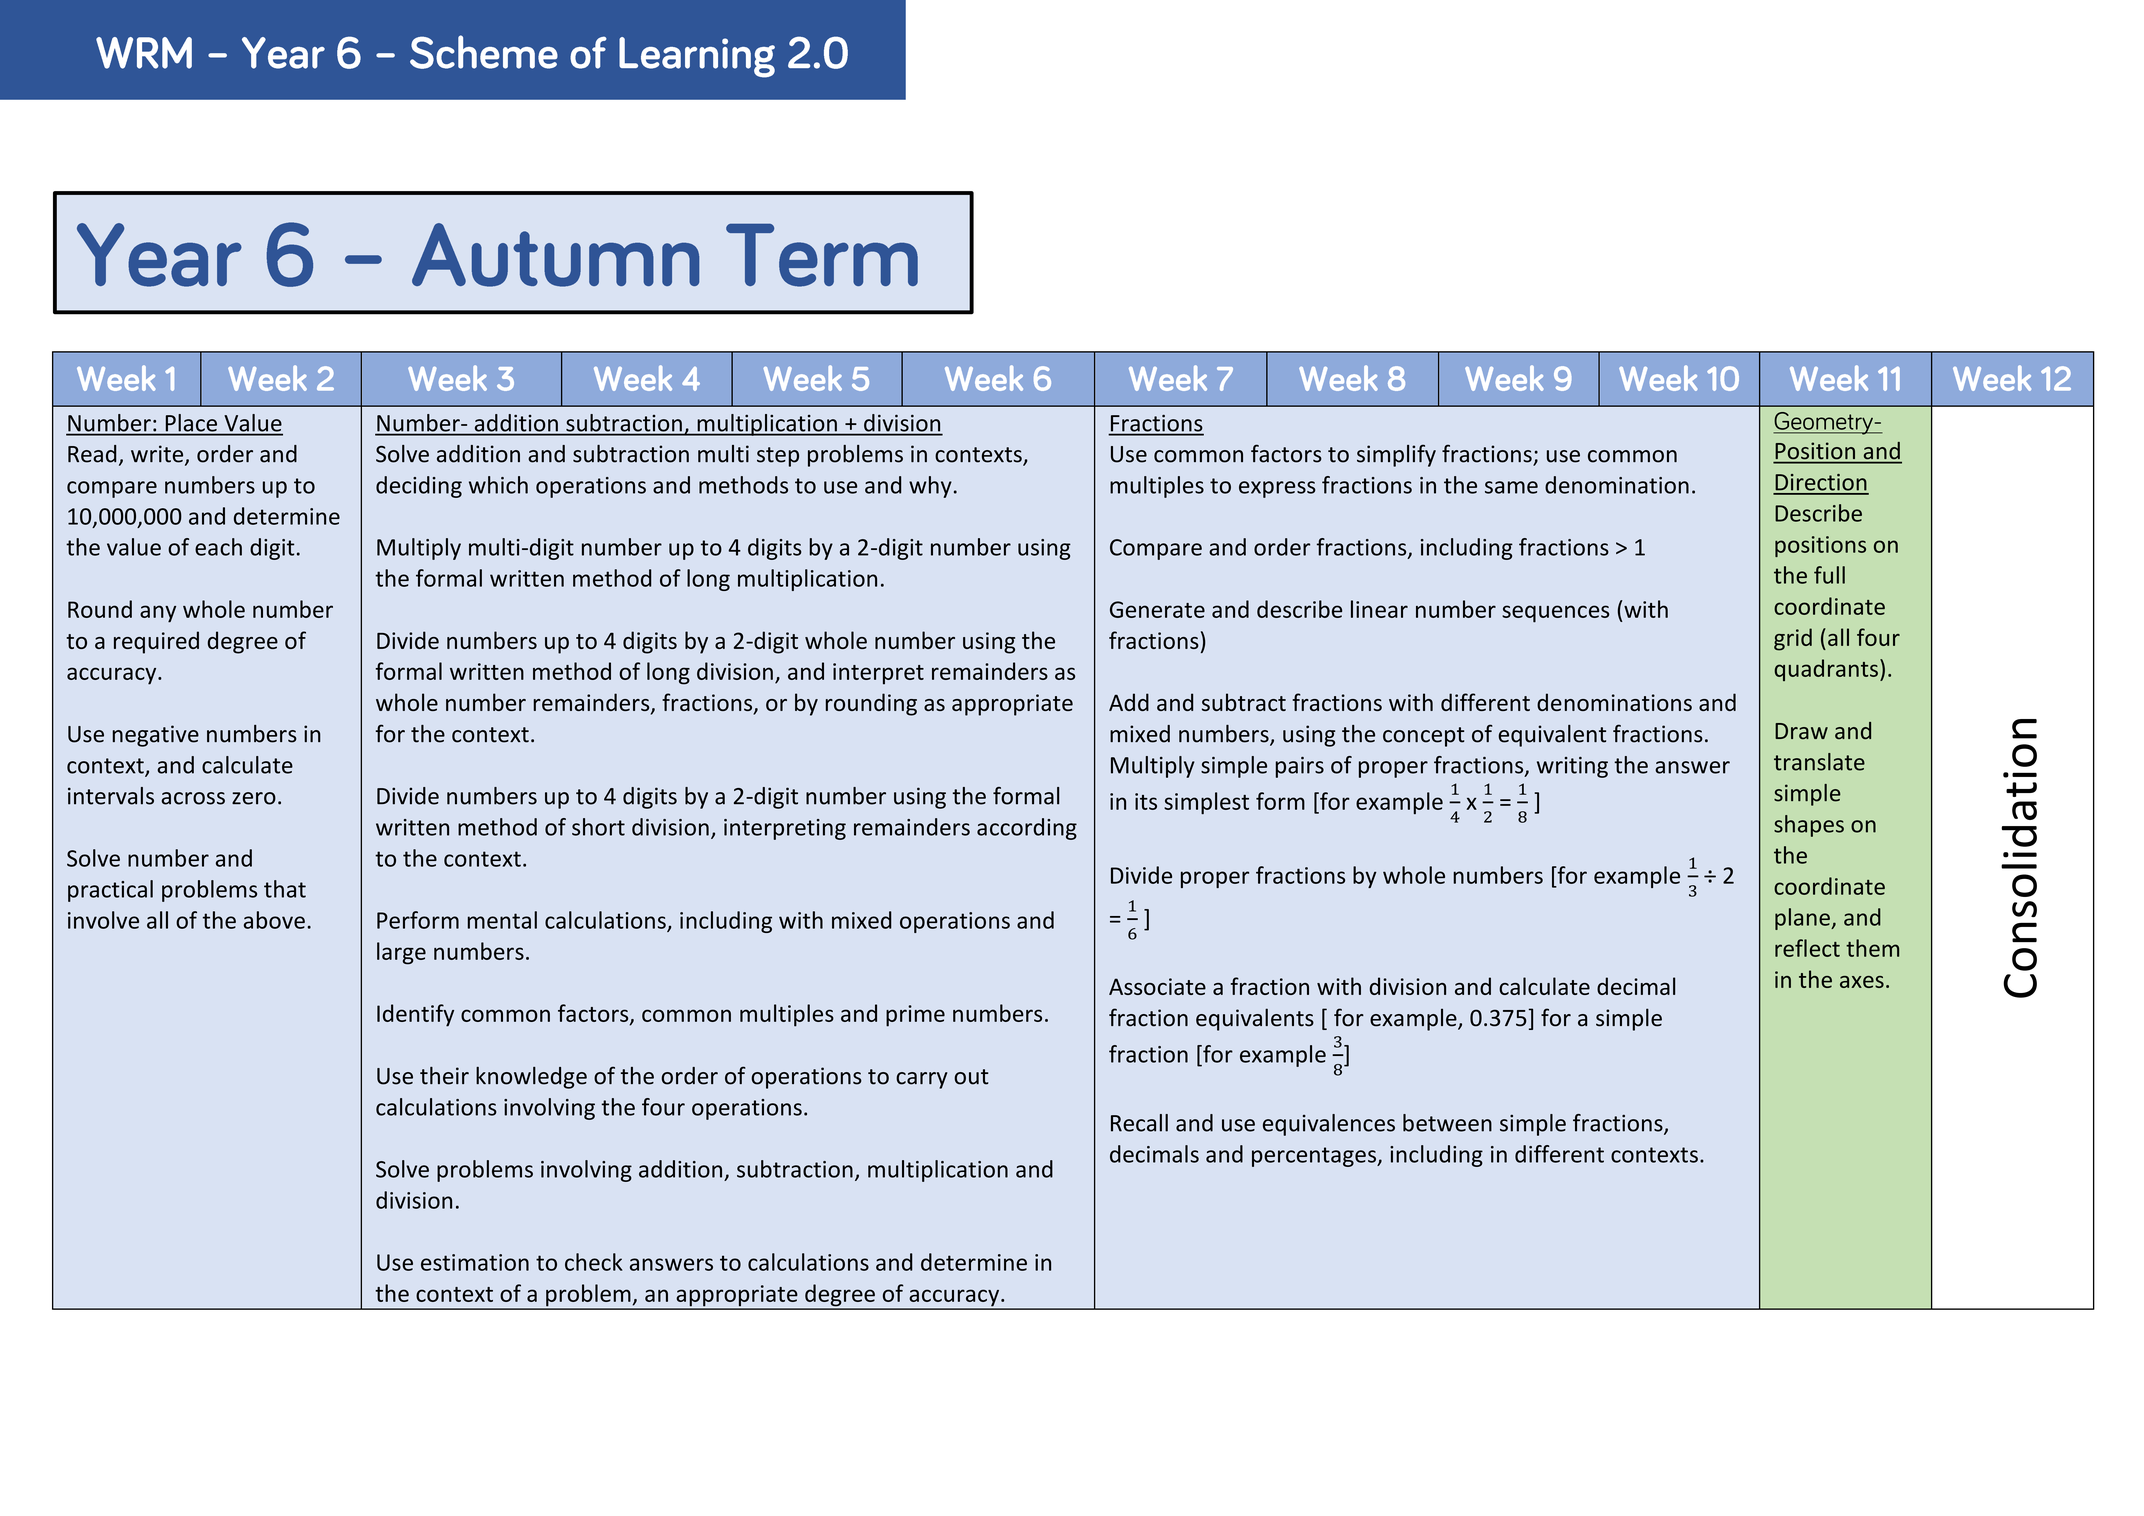  What do you see at coordinates (475, 1262) in the document?
I see `estimation` at bounding box center [475, 1262].
